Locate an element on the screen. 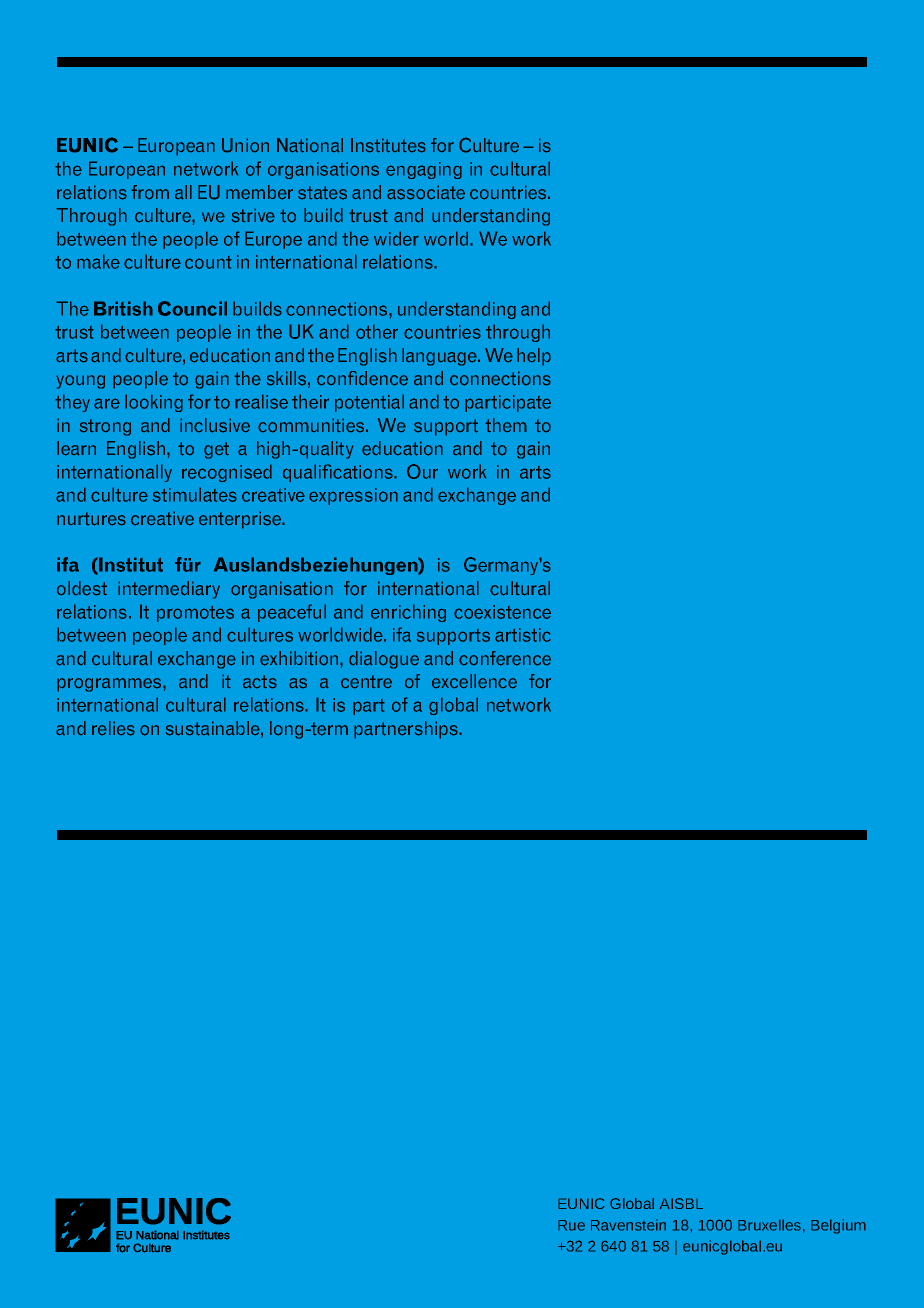  language is located at coordinates (440, 357).
